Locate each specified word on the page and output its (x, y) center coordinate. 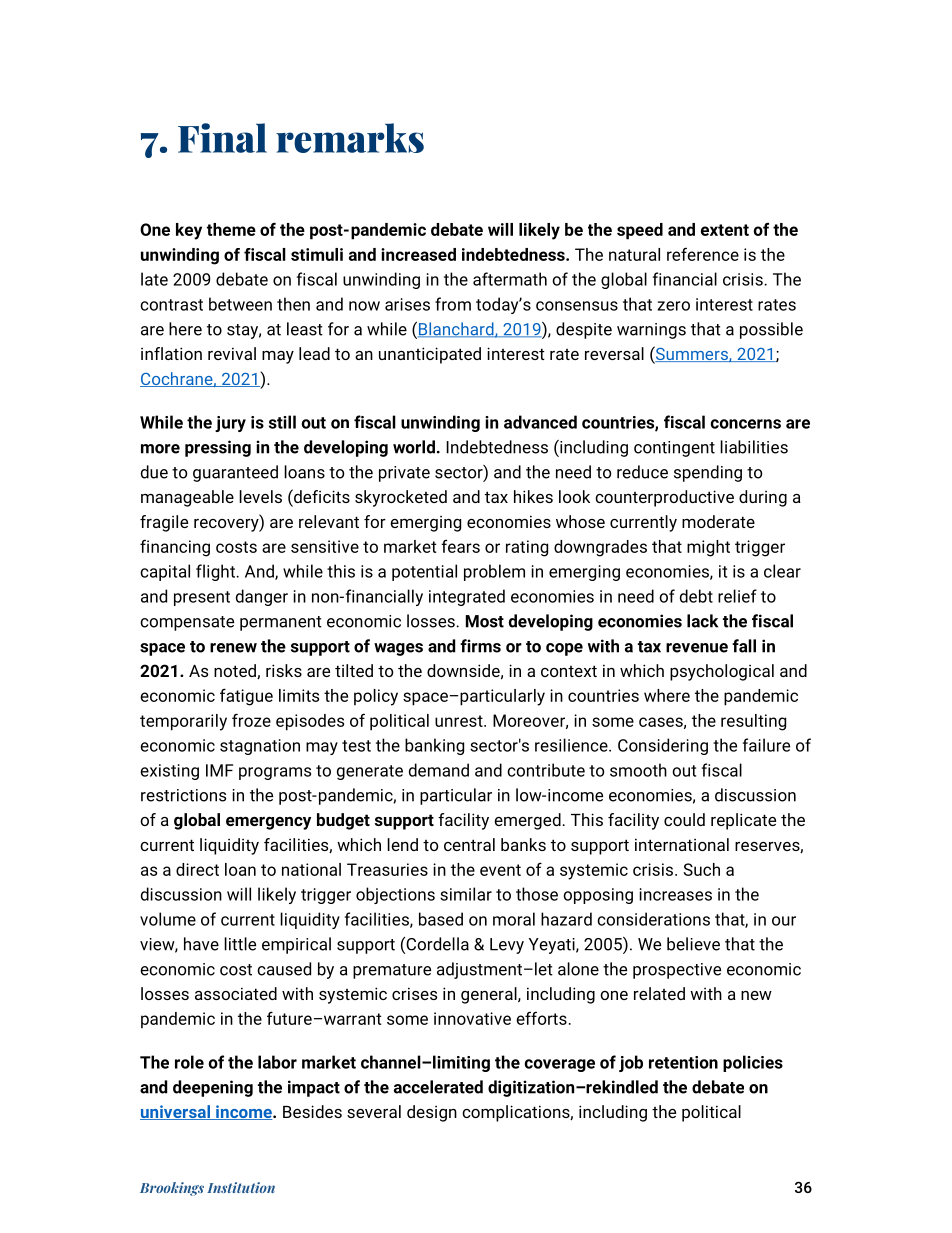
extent (725, 230)
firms (480, 646)
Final (222, 138)
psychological (722, 672)
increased (418, 254)
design (432, 1113)
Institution (241, 1187)
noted (236, 671)
